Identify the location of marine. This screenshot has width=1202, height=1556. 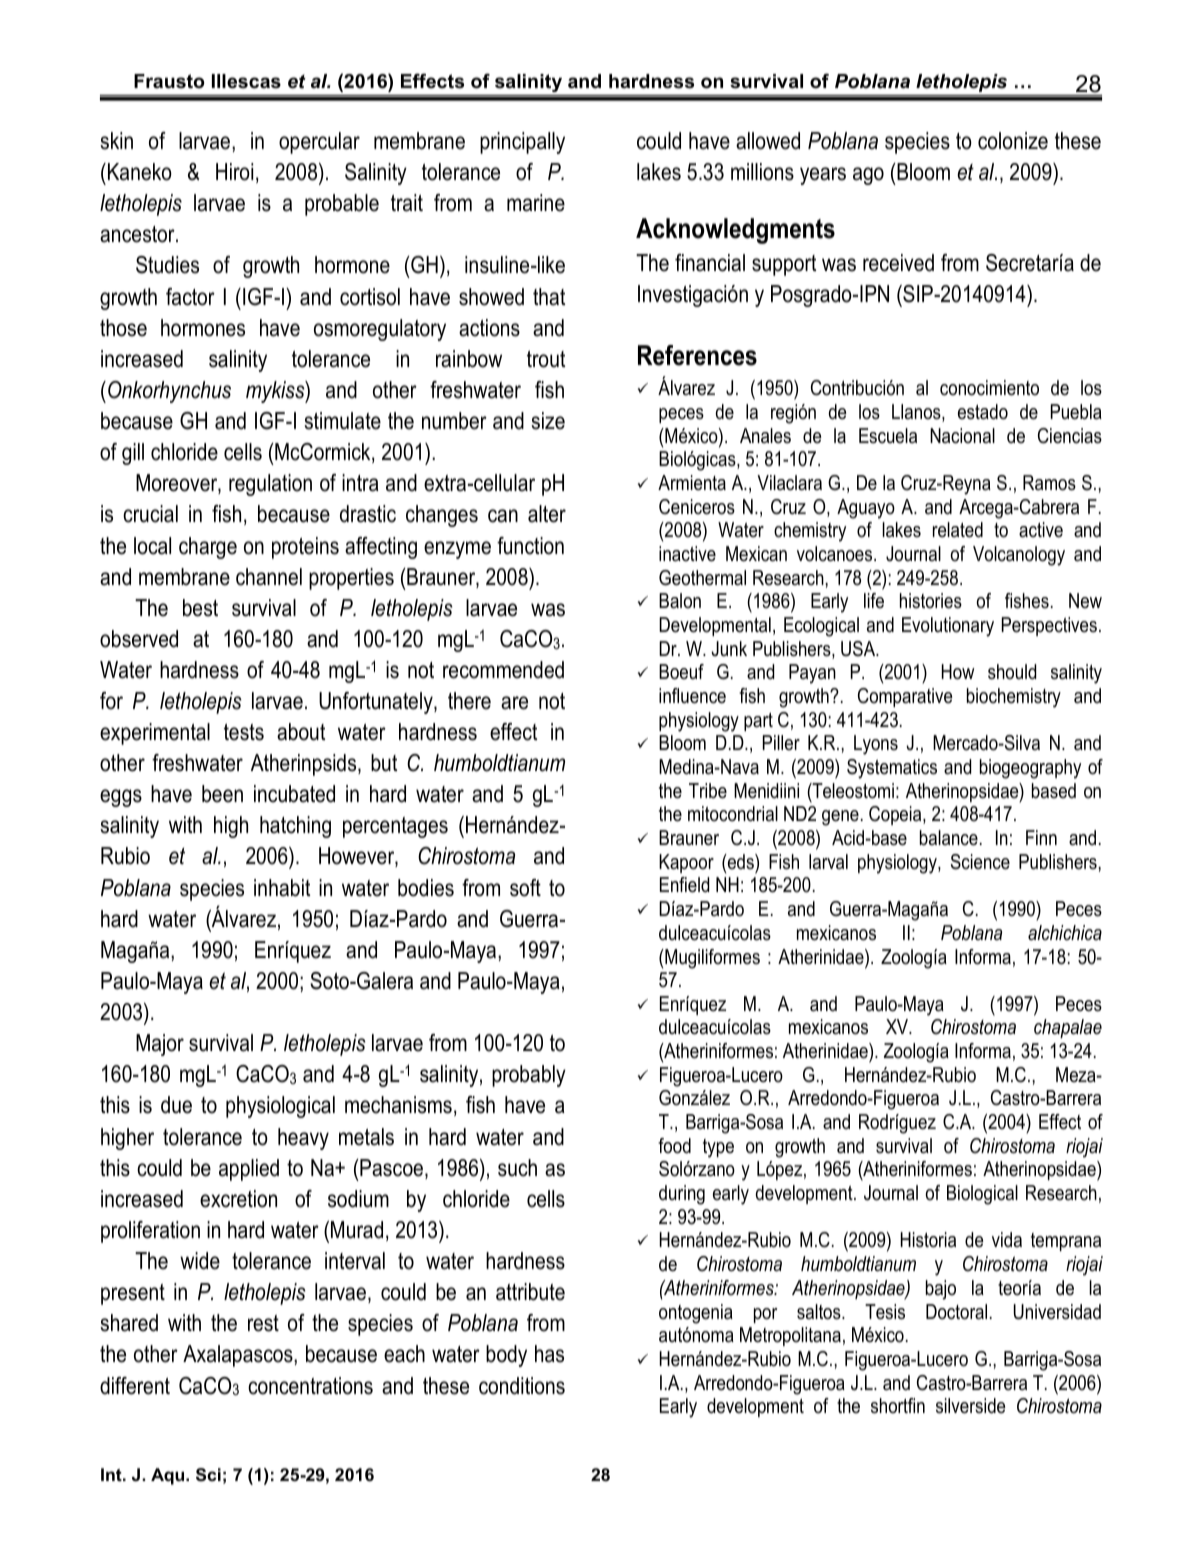
(536, 203).
